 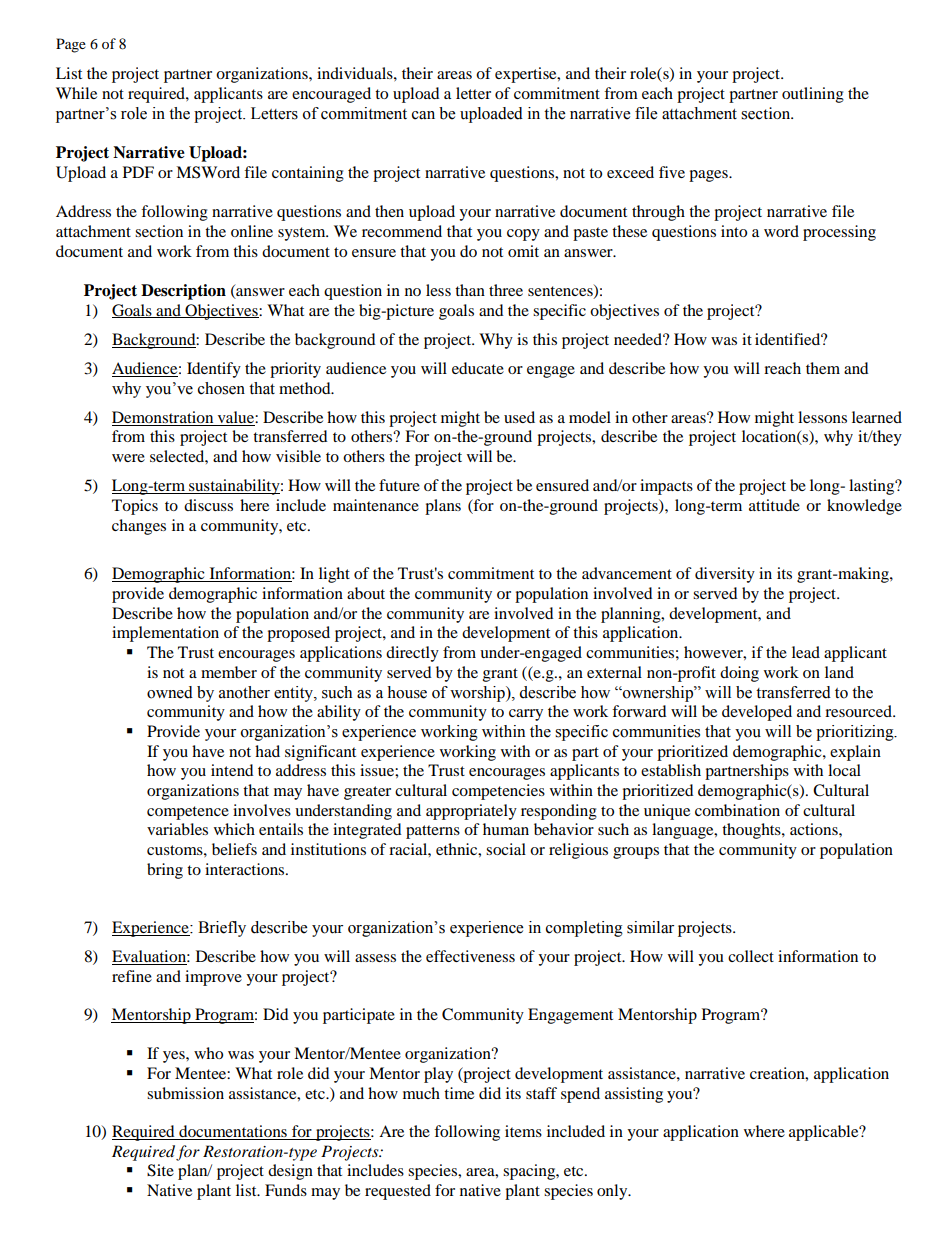 I want to click on lead, so click(x=806, y=652).
